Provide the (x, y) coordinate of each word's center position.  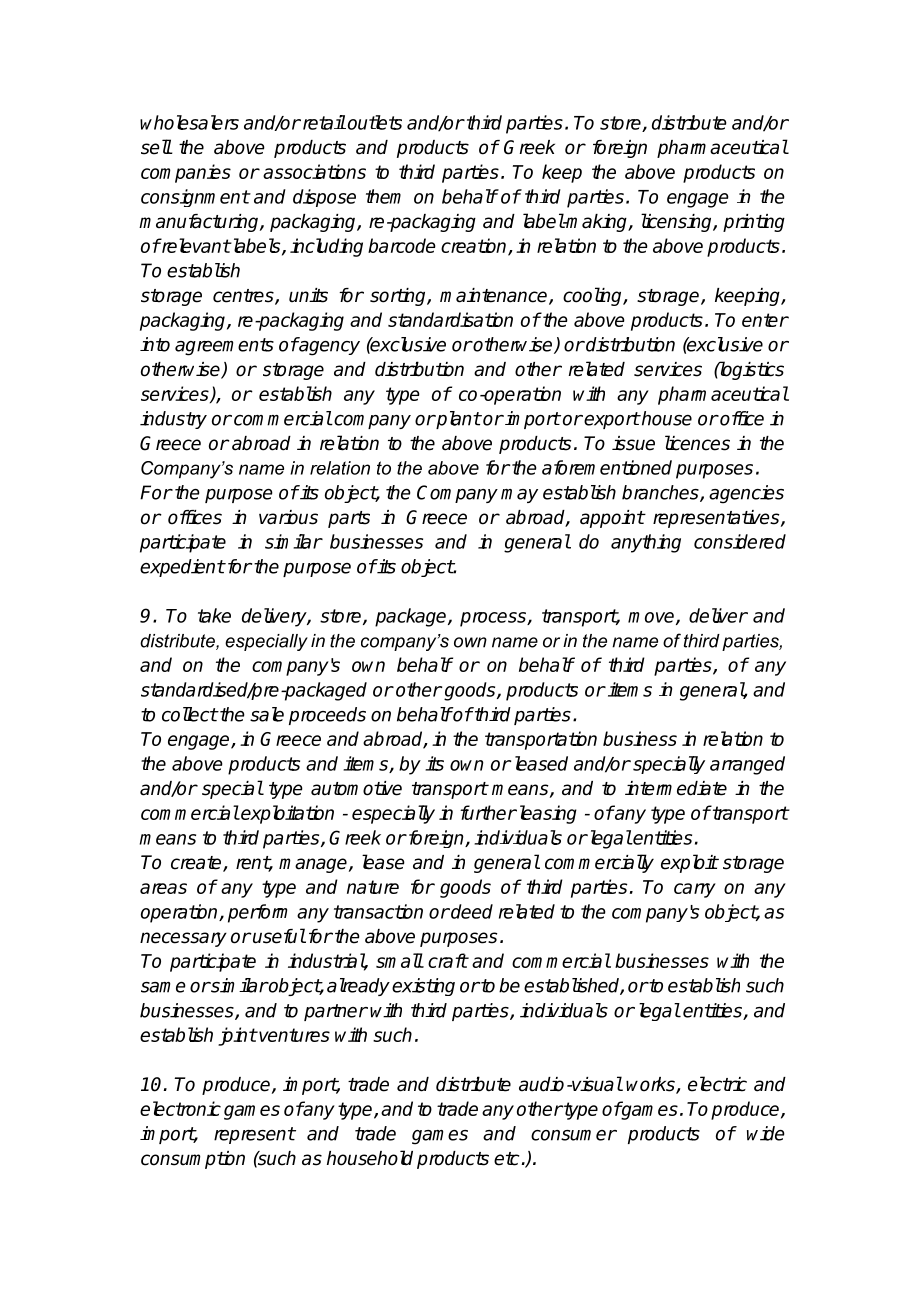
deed (471, 911)
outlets (375, 122)
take (214, 615)
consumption (193, 1160)
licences (697, 443)
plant (457, 420)
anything (646, 543)
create (197, 864)
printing (754, 223)
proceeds (327, 716)
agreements (224, 347)
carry (695, 890)
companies (186, 173)
